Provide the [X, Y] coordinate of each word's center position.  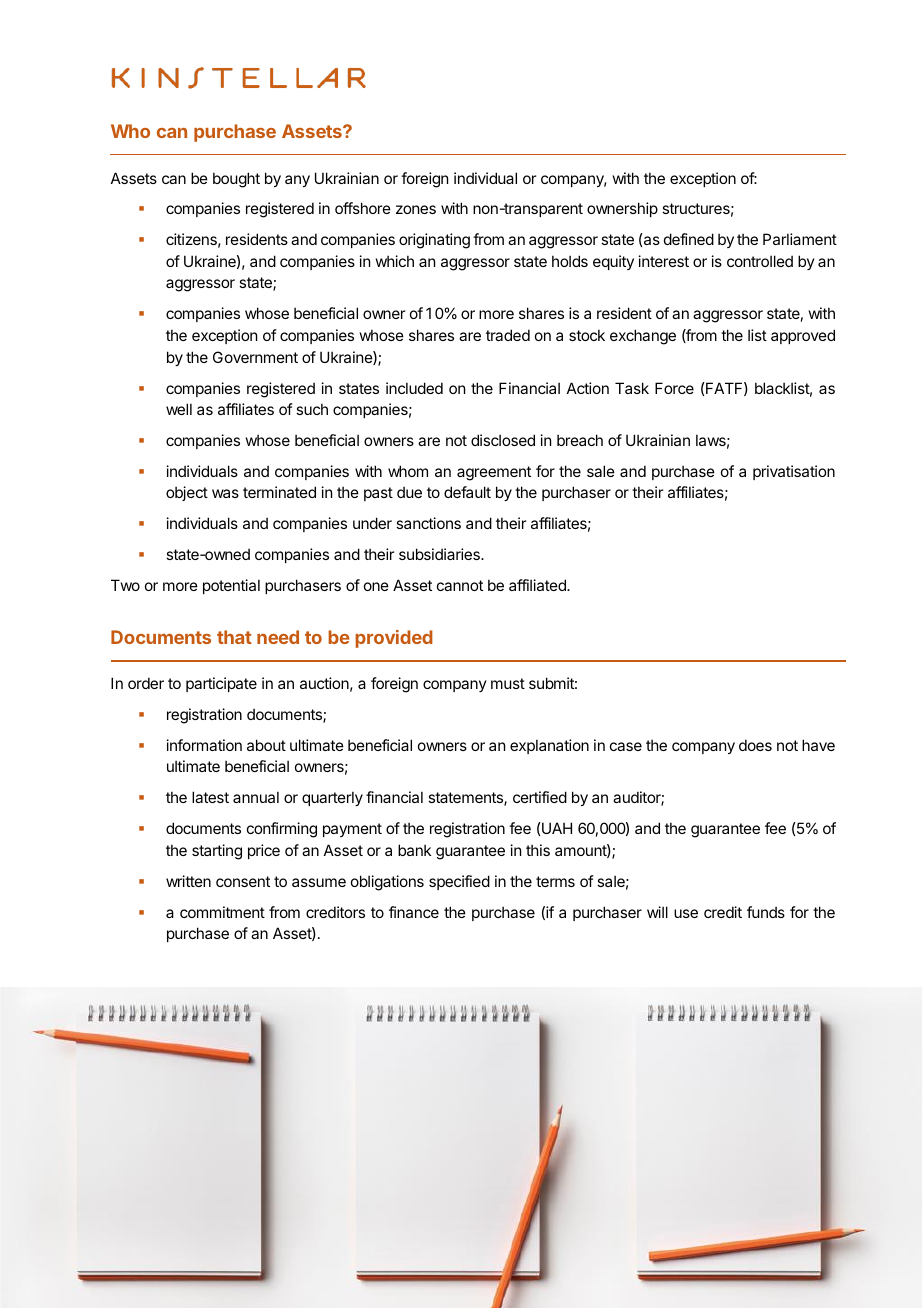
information [204, 745]
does [755, 745]
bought [236, 180]
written [188, 881]
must [508, 683]
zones [416, 209]
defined [689, 239]
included [414, 388]
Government [255, 357]
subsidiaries [440, 554]
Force [674, 388]
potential [231, 586]
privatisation [794, 472]
